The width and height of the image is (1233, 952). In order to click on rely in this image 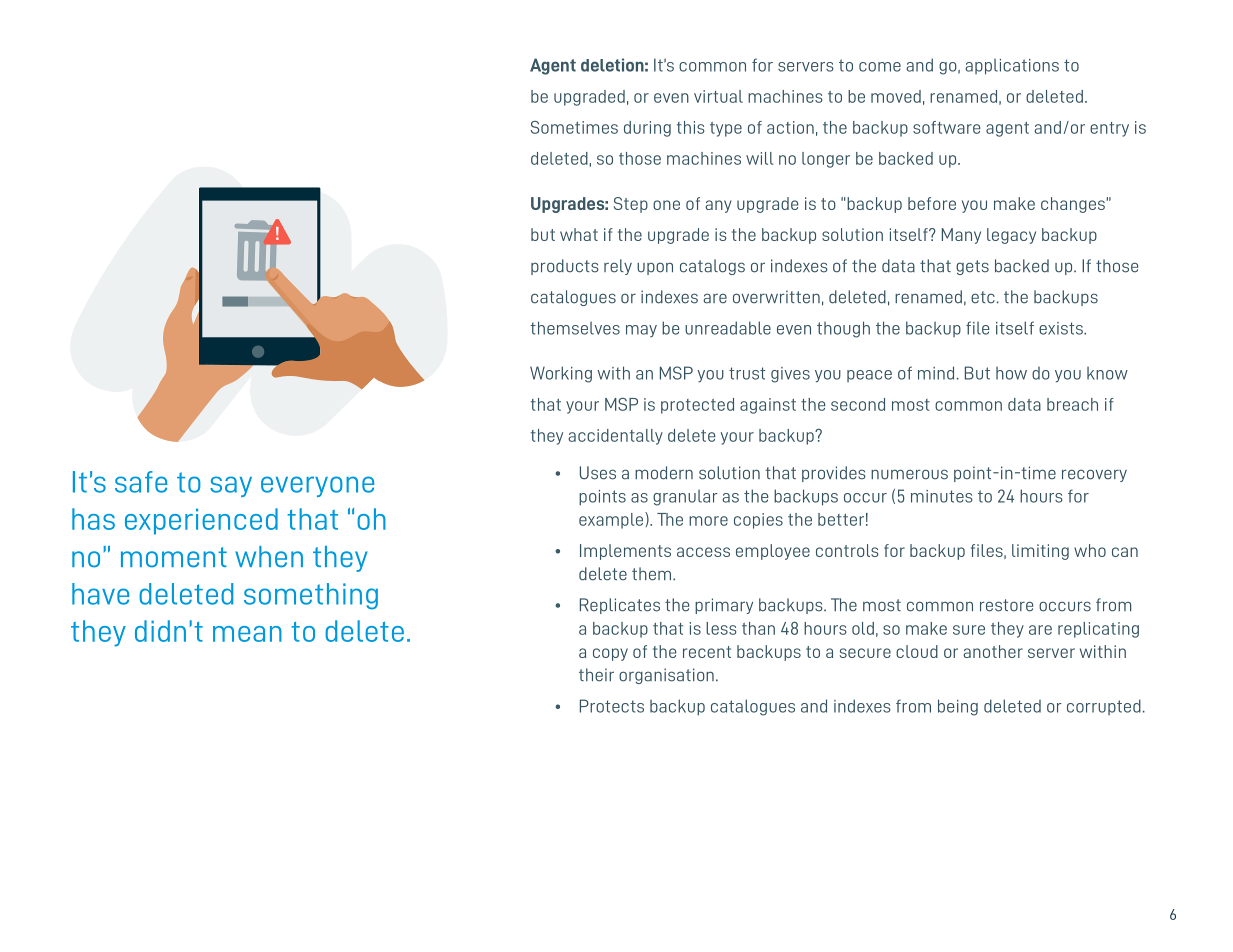, I will do `click(618, 267)`.
